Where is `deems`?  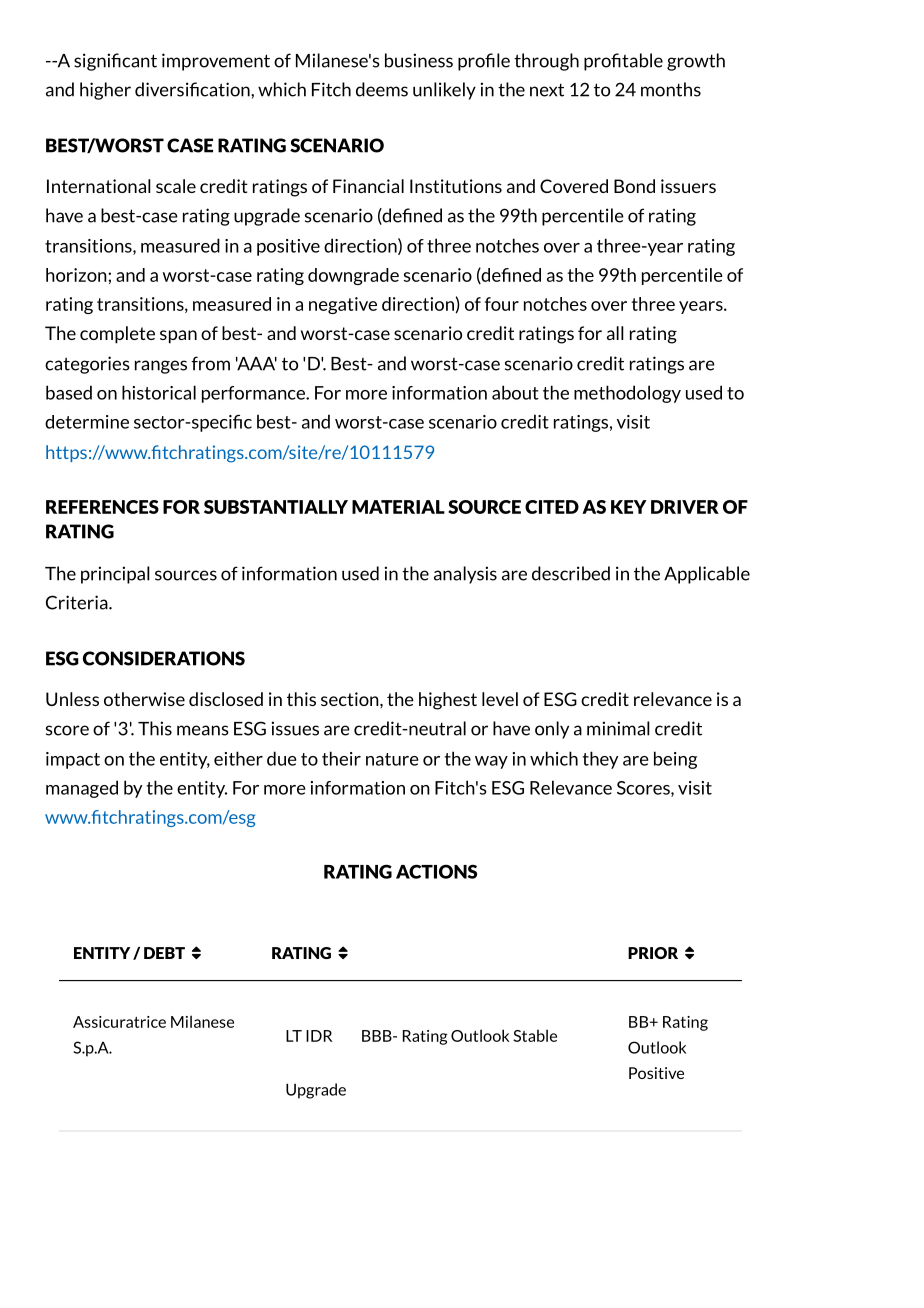 deems is located at coordinates (382, 89).
